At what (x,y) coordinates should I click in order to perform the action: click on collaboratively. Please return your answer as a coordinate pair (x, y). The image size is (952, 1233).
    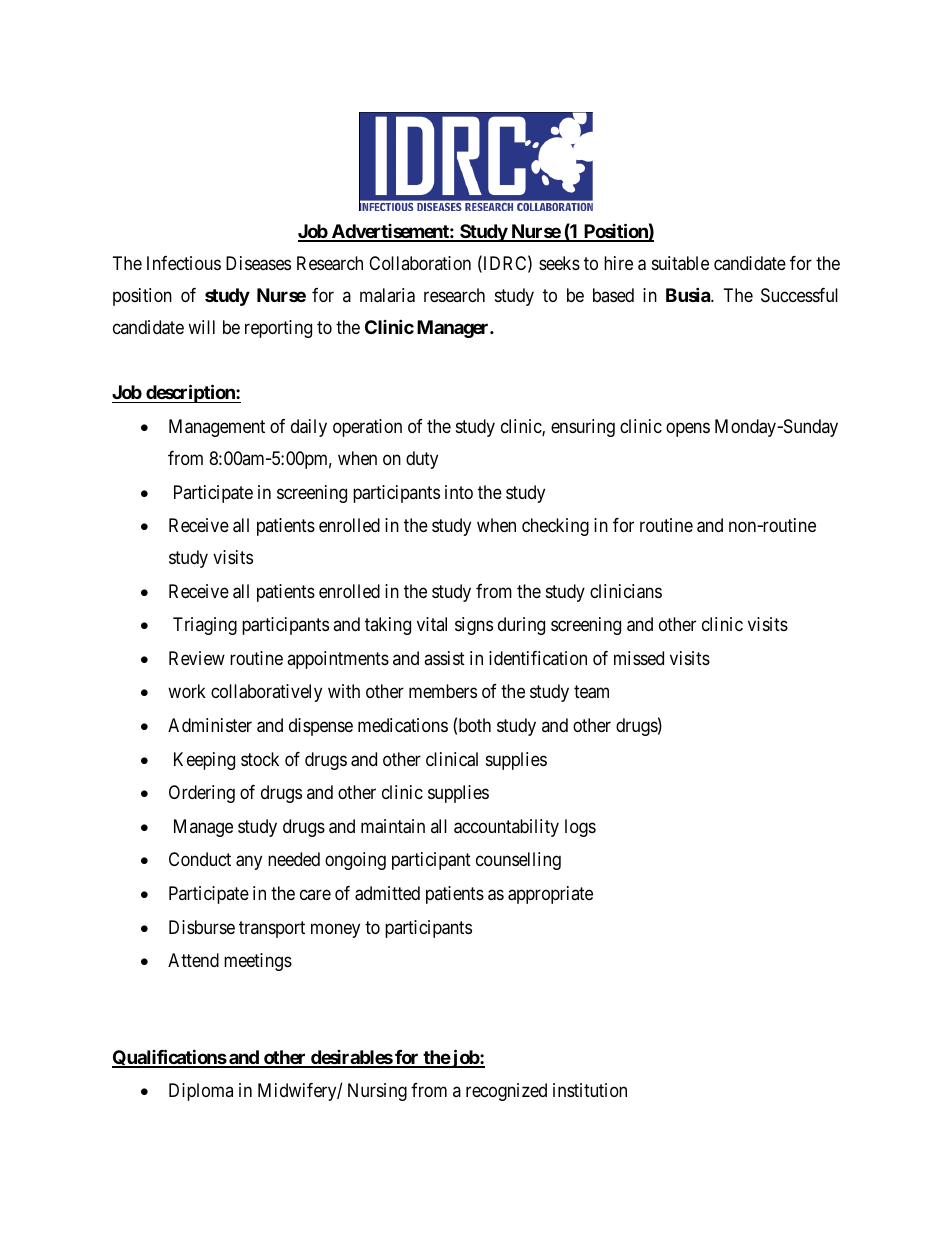
    Looking at the image, I should click on (266, 693).
